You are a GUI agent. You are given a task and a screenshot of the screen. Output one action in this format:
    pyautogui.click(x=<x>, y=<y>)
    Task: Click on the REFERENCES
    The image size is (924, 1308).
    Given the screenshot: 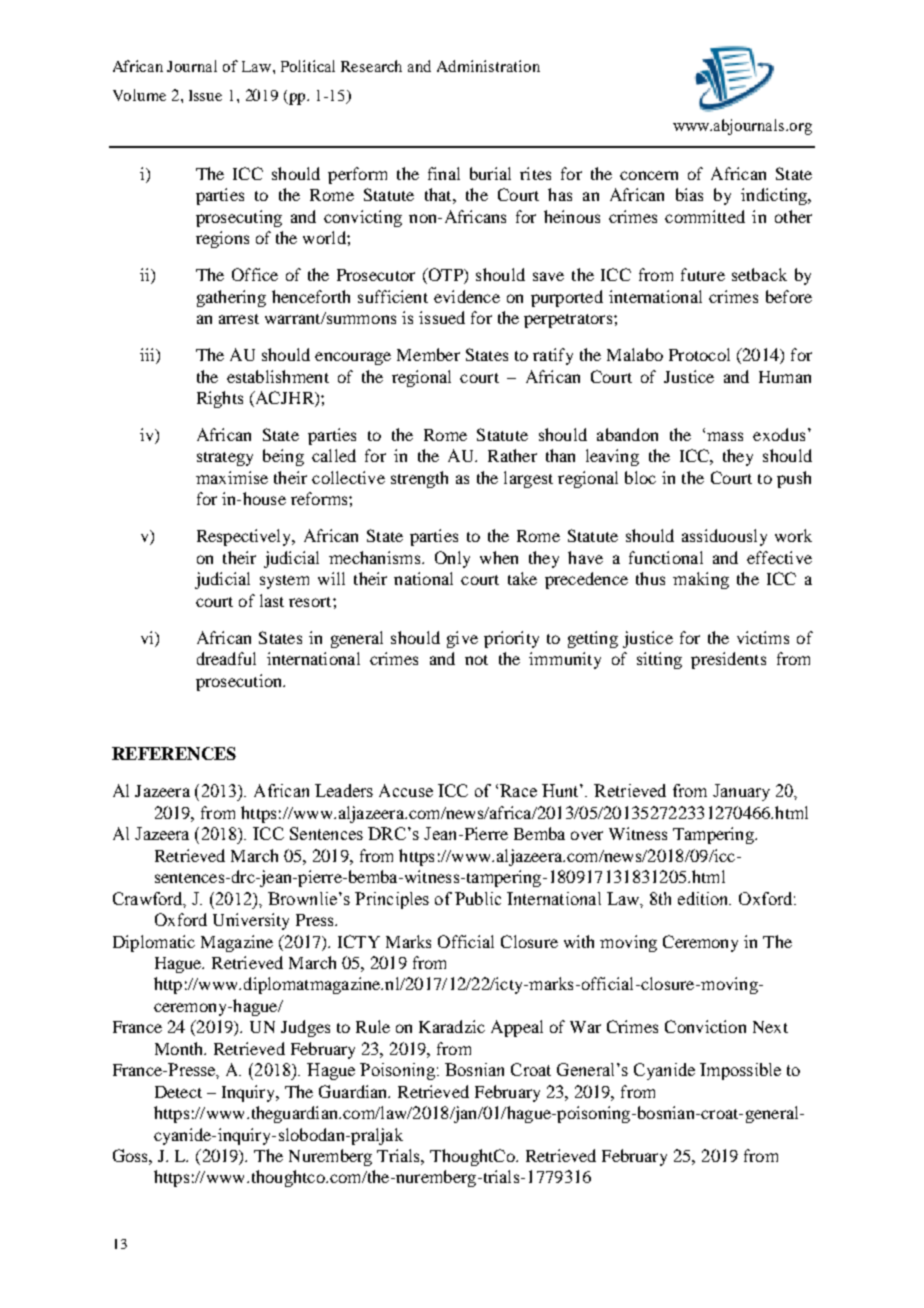 What is the action you would take?
    pyautogui.click(x=174, y=753)
